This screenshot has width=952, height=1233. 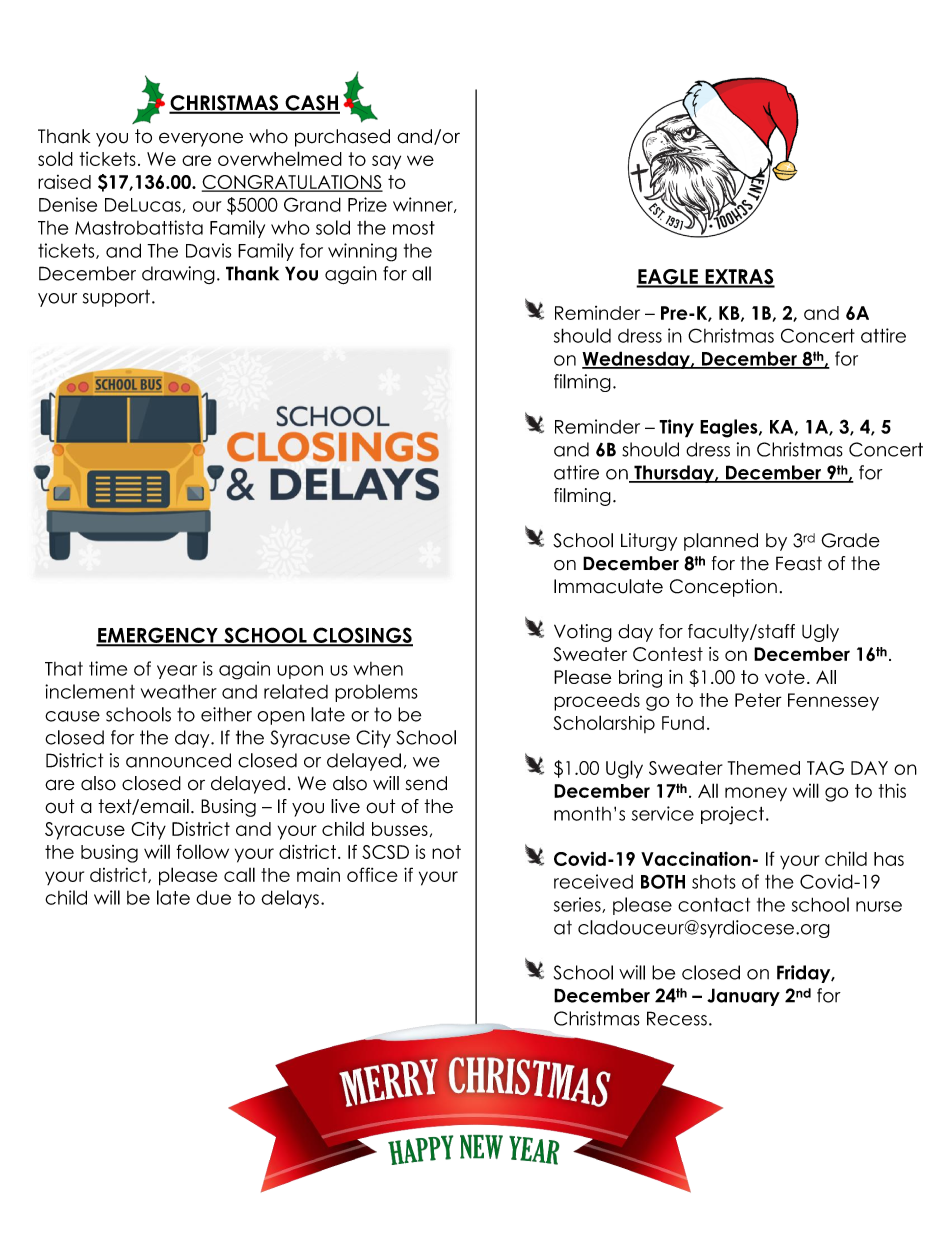 I want to click on series, so click(x=578, y=905).
